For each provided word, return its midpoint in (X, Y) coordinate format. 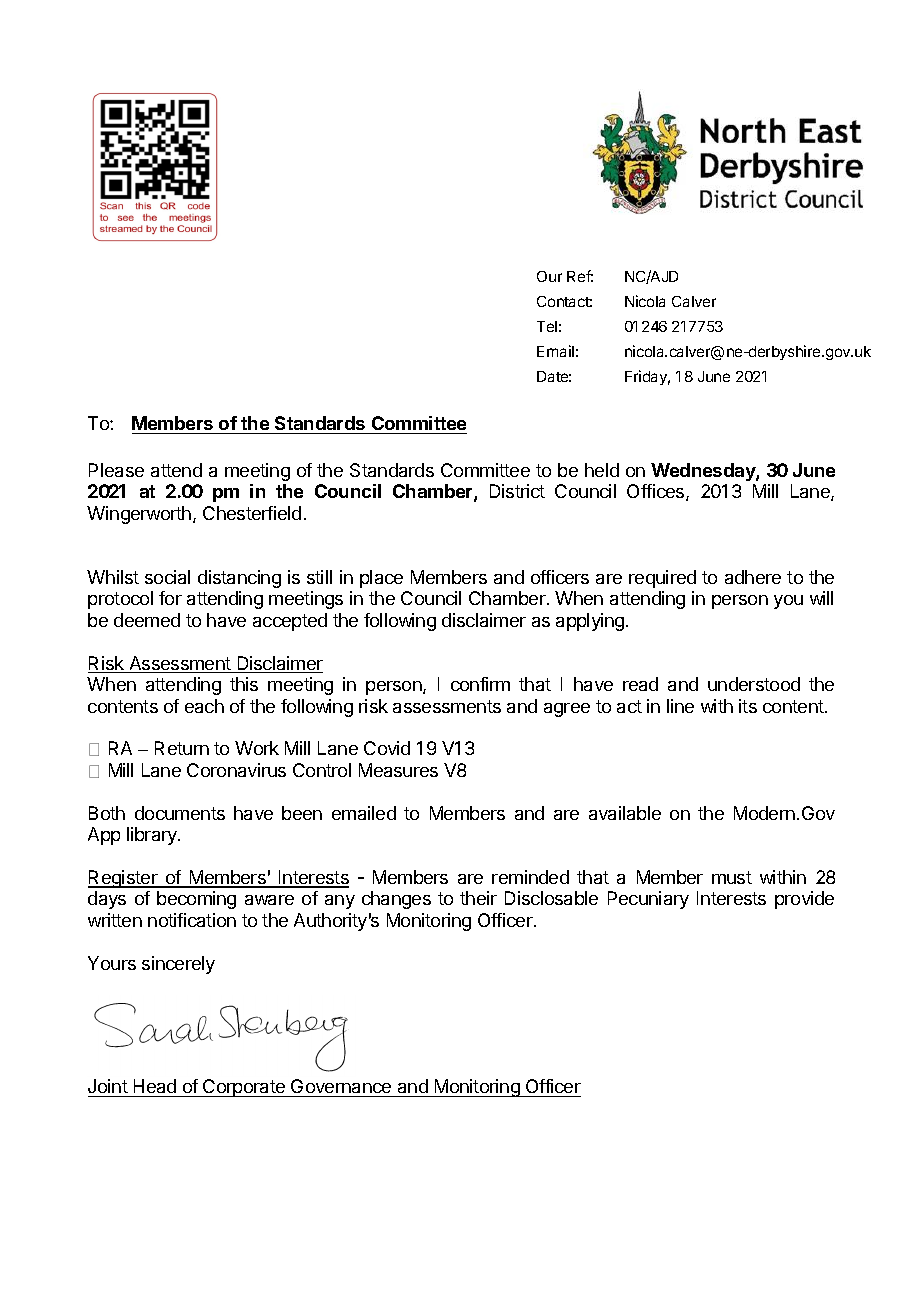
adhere (753, 577)
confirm (480, 684)
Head (155, 1086)
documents (180, 813)
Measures (398, 770)
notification (192, 920)
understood (754, 684)
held (602, 470)
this (244, 684)
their (478, 898)
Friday (647, 377)
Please (116, 470)
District (517, 491)
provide (804, 900)
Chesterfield (252, 513)
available (625, 813)
